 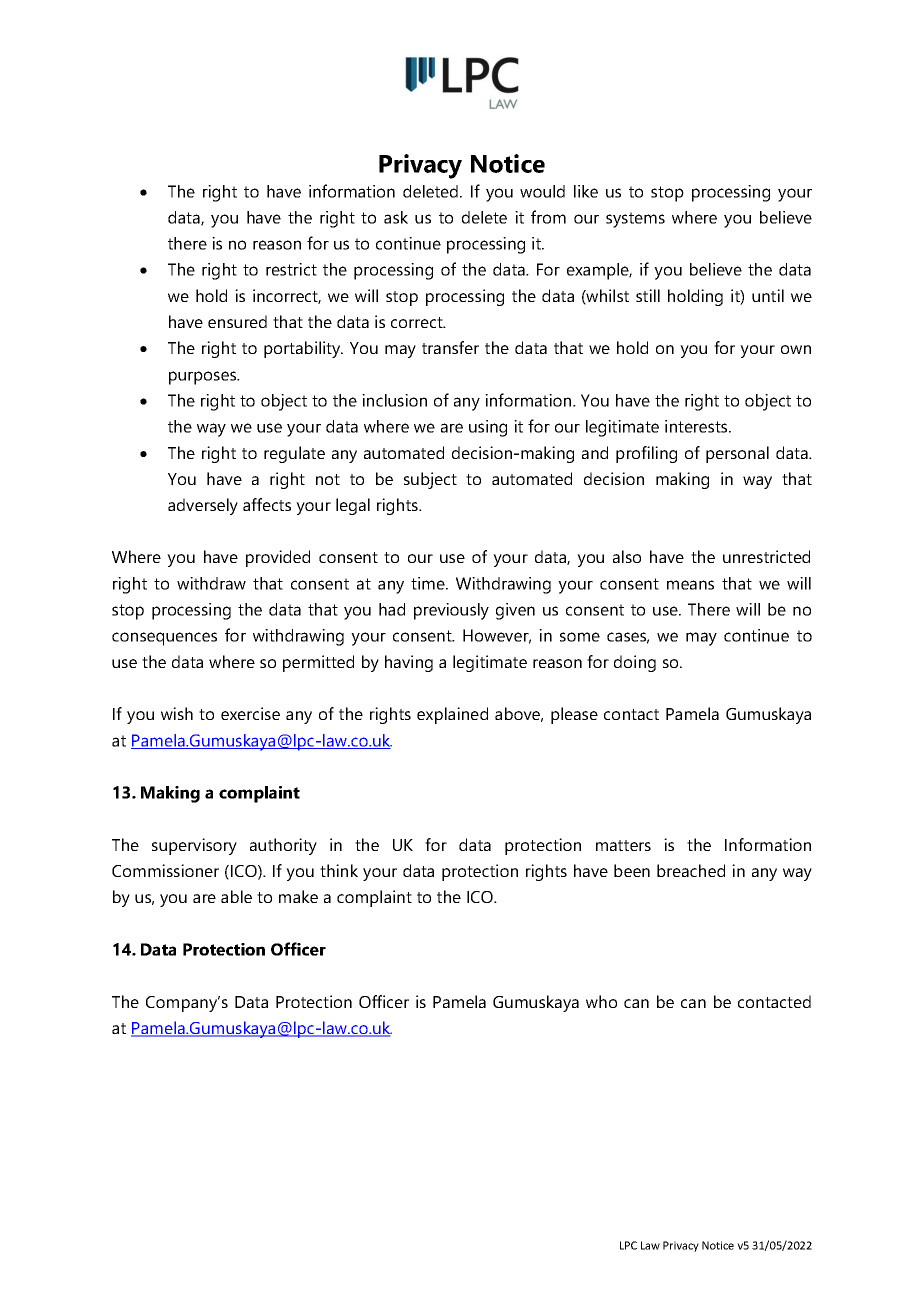 What do you see at coordinates (236, 896) in the screenshot?
I see `able` at bounding box center [236, 896].
